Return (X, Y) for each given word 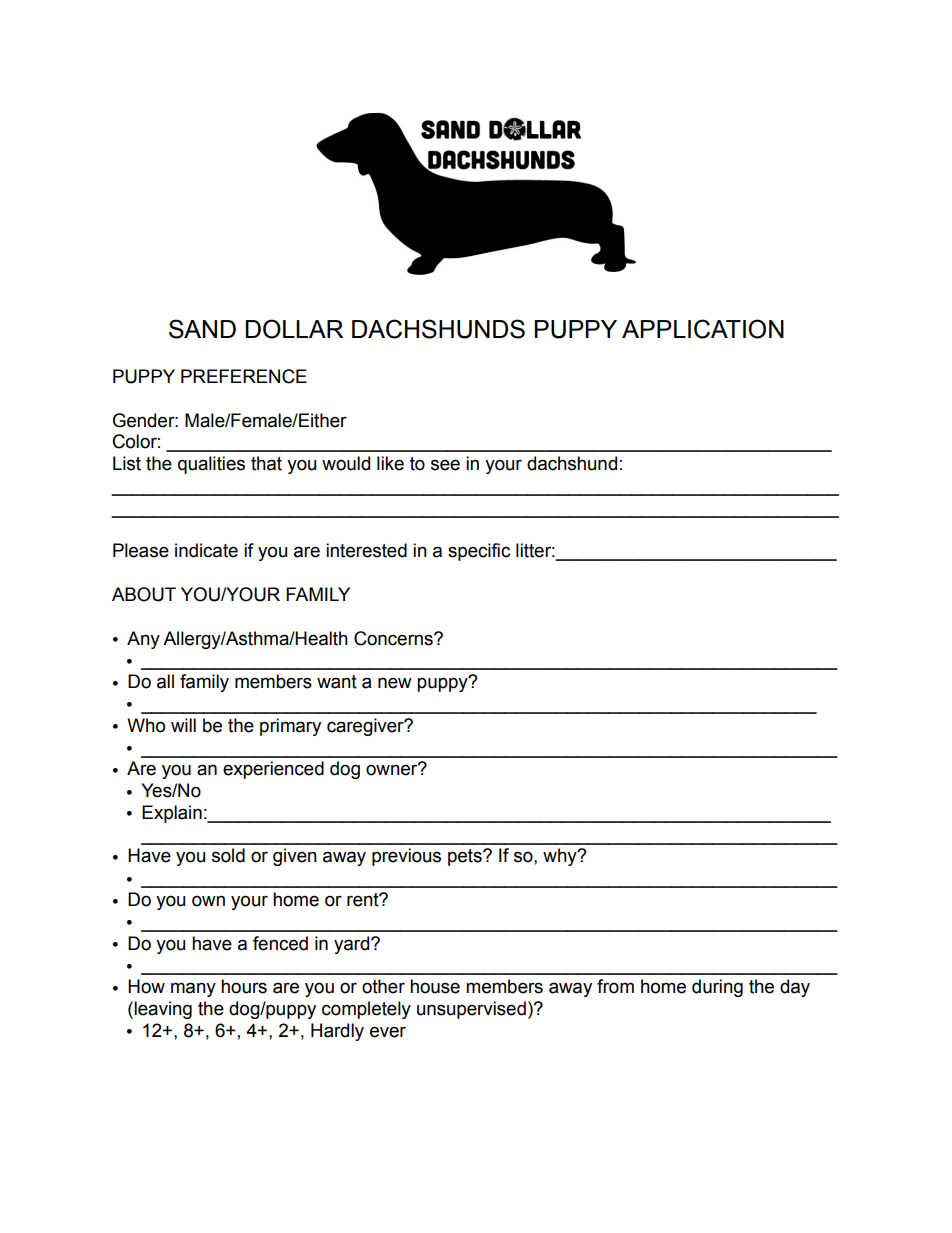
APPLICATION (703, 329)
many (193, 989)
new (395, 683)
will (183, 725)
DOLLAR (294, 329)
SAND (202, 329)
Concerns (394, 638)
